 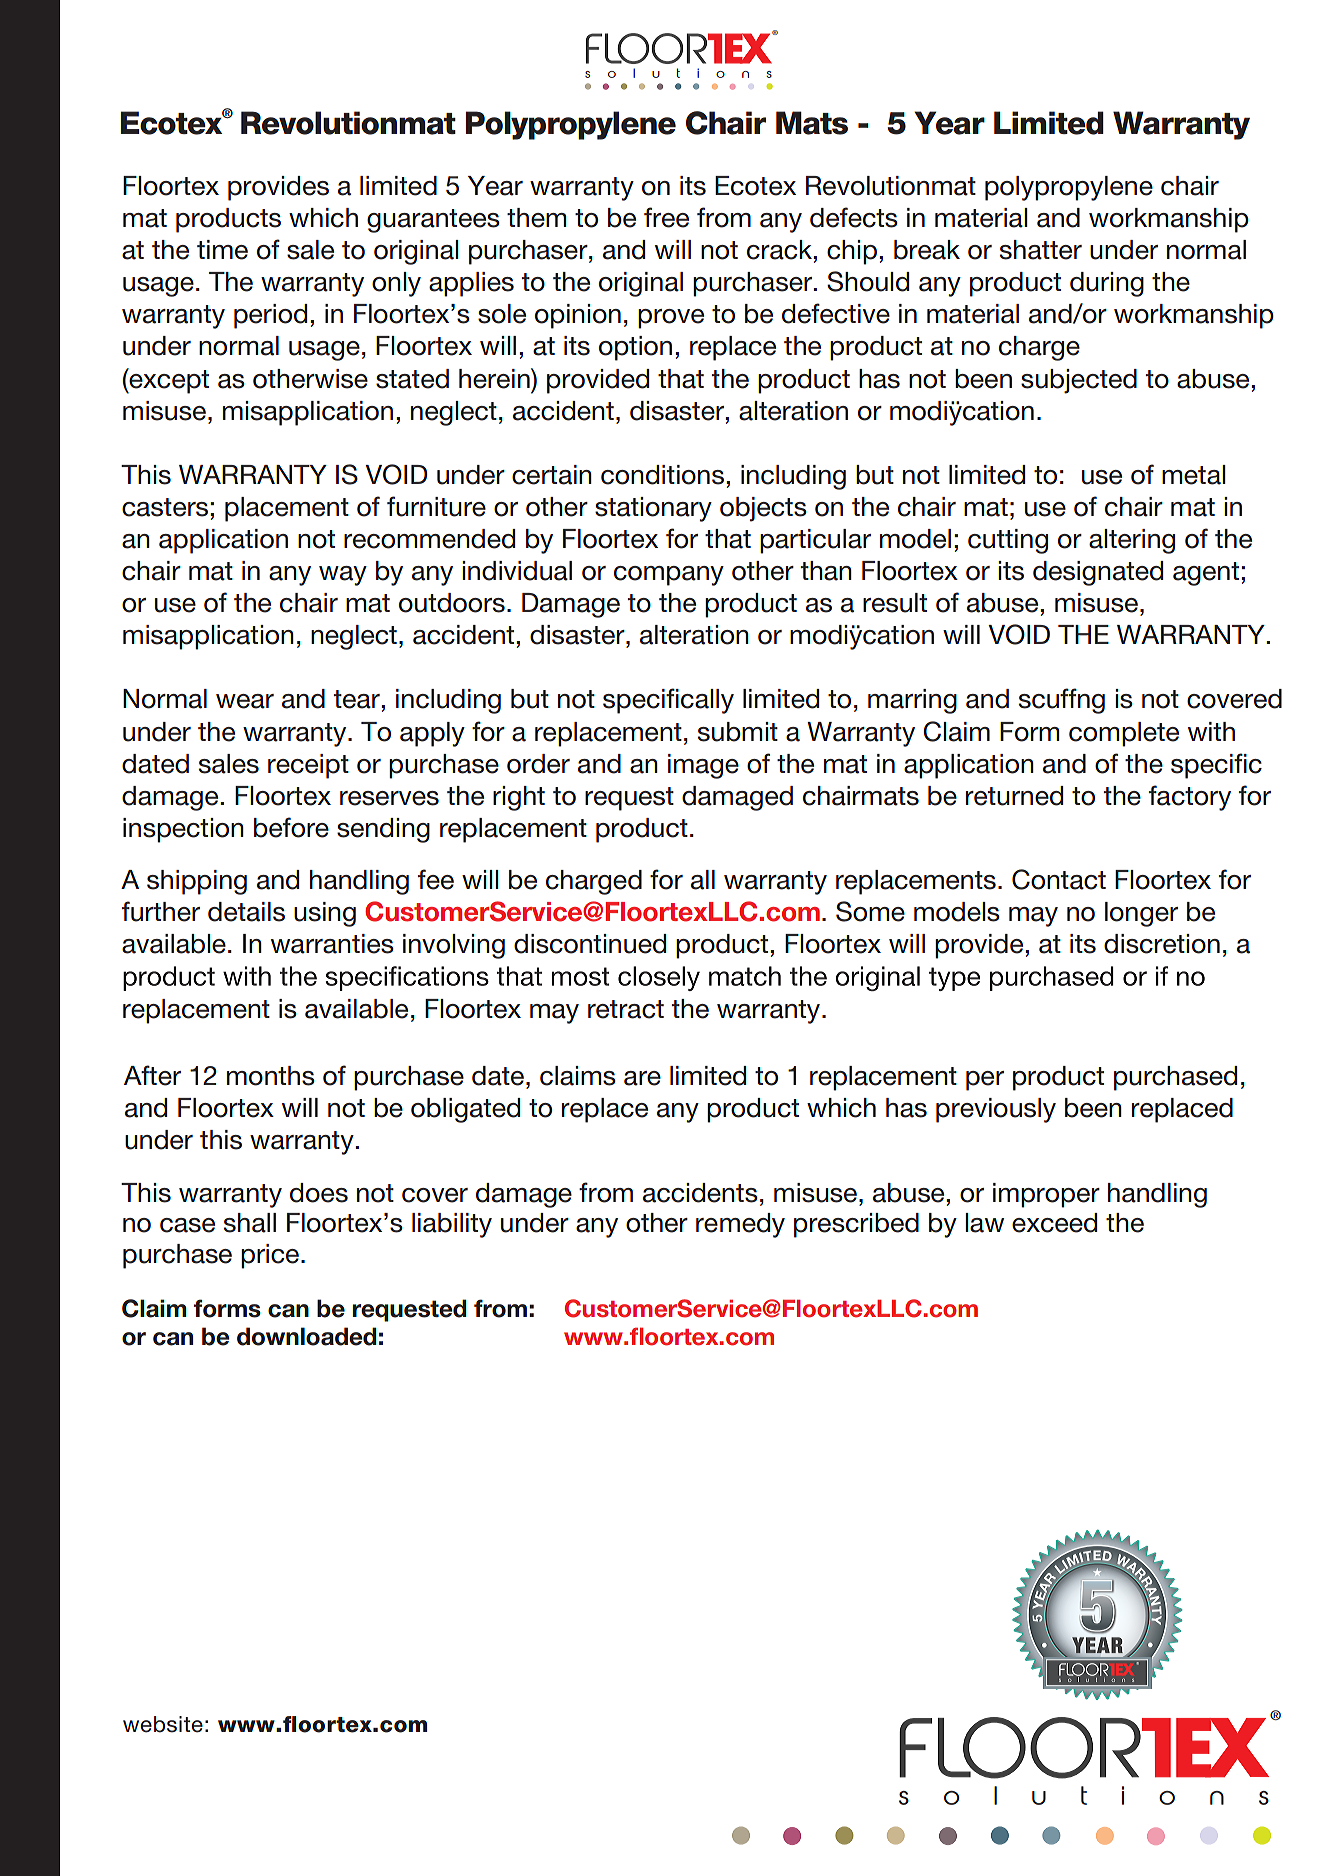 I want to click on discretion, so click(x=1162, y=944).
